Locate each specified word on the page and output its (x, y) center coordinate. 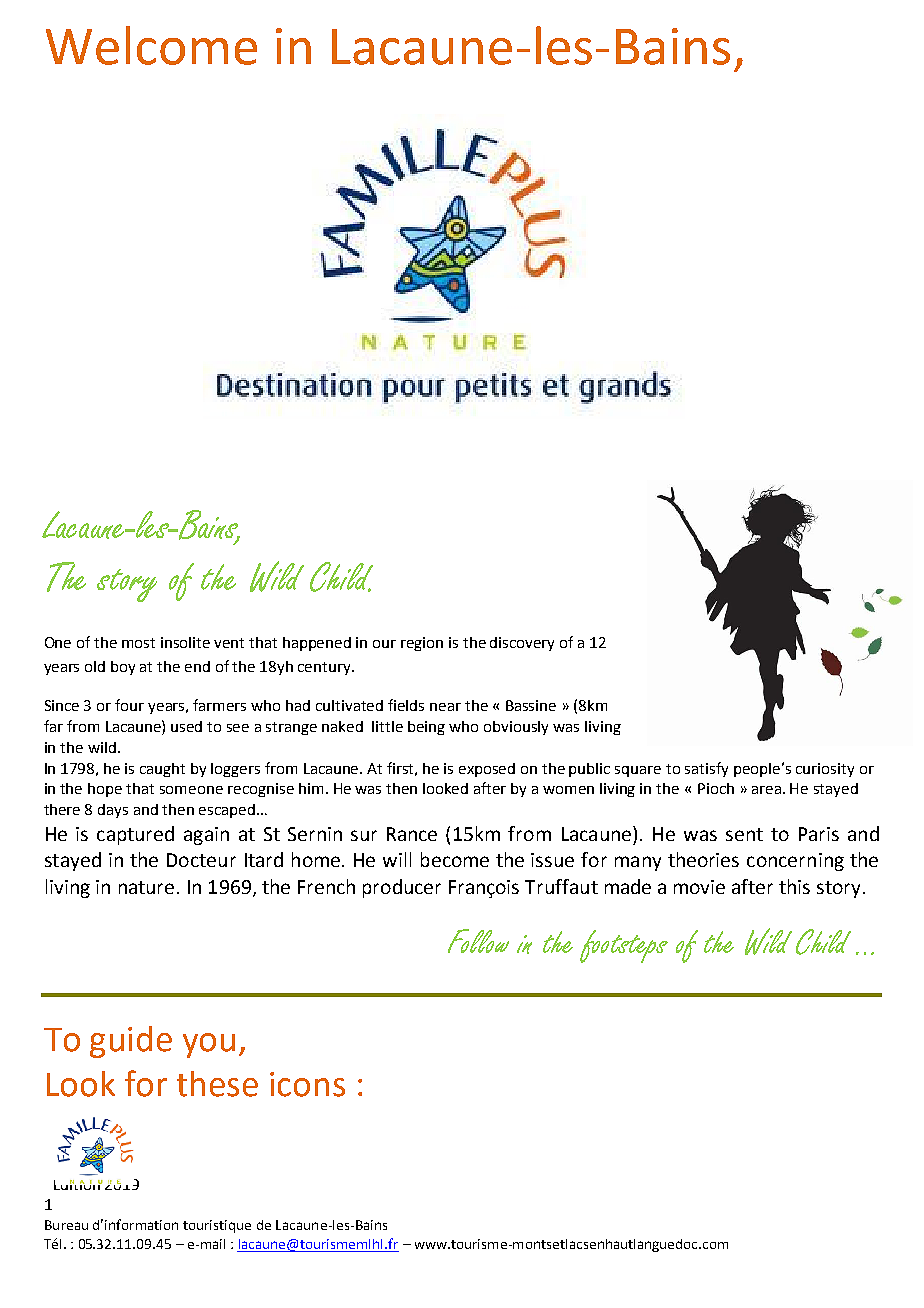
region (422, 644)
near (445, 707)
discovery (522, 644)
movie (699, 887)
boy (123, 668)
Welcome (151, 45)
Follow (478, 941)
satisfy (706, 769)
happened (317, 644)
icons (307, 1084)
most (138, 643)
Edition (78, 1182)
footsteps (624, 946)
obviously (516, 728)
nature (146, 887)
